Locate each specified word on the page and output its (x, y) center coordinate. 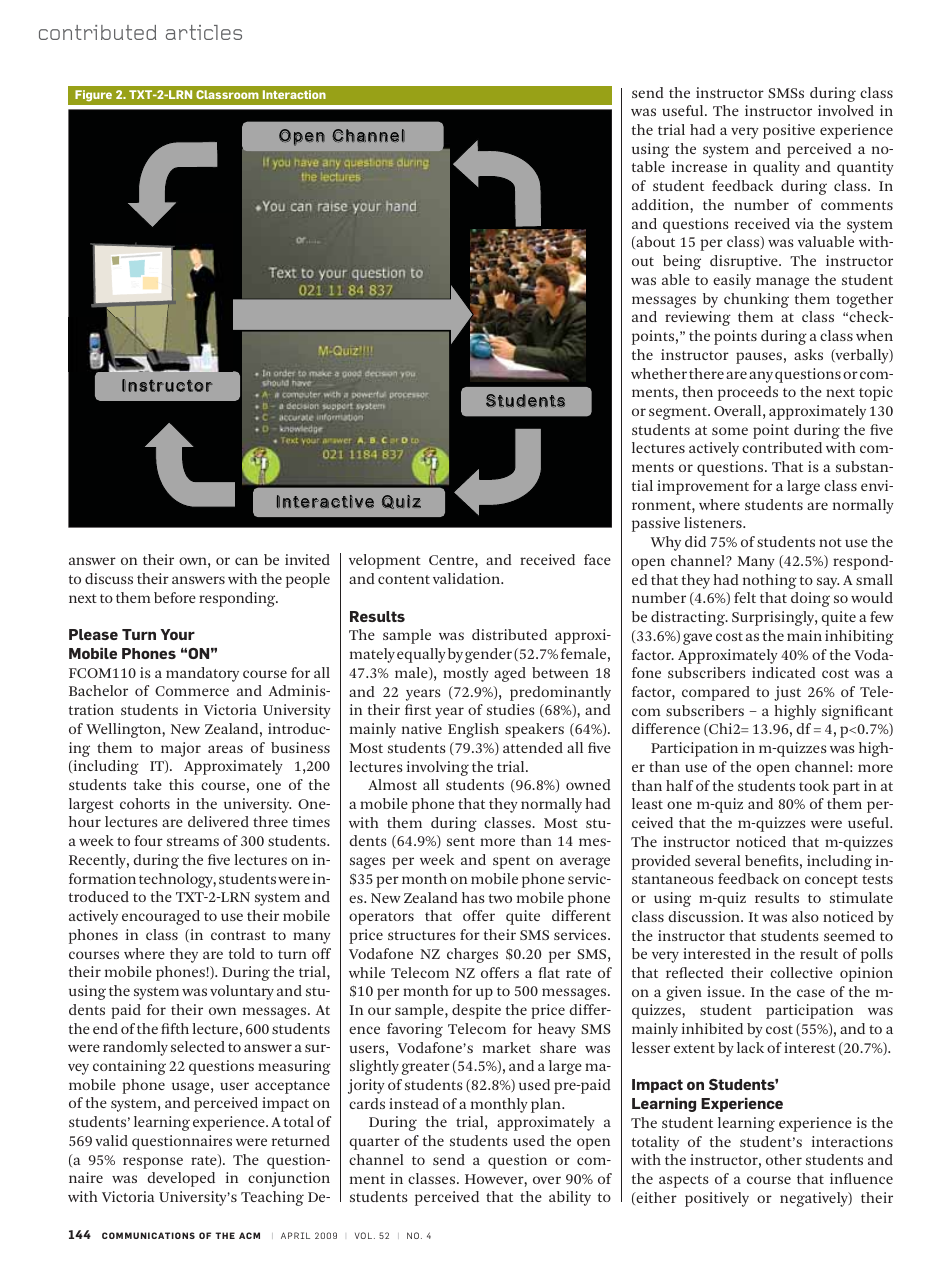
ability (570, 1198)
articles (204, 32)
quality (776, 168)
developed (181, 1179)
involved (846, 110)
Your (177, 634)
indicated (784, 672)
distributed (509, 634)
